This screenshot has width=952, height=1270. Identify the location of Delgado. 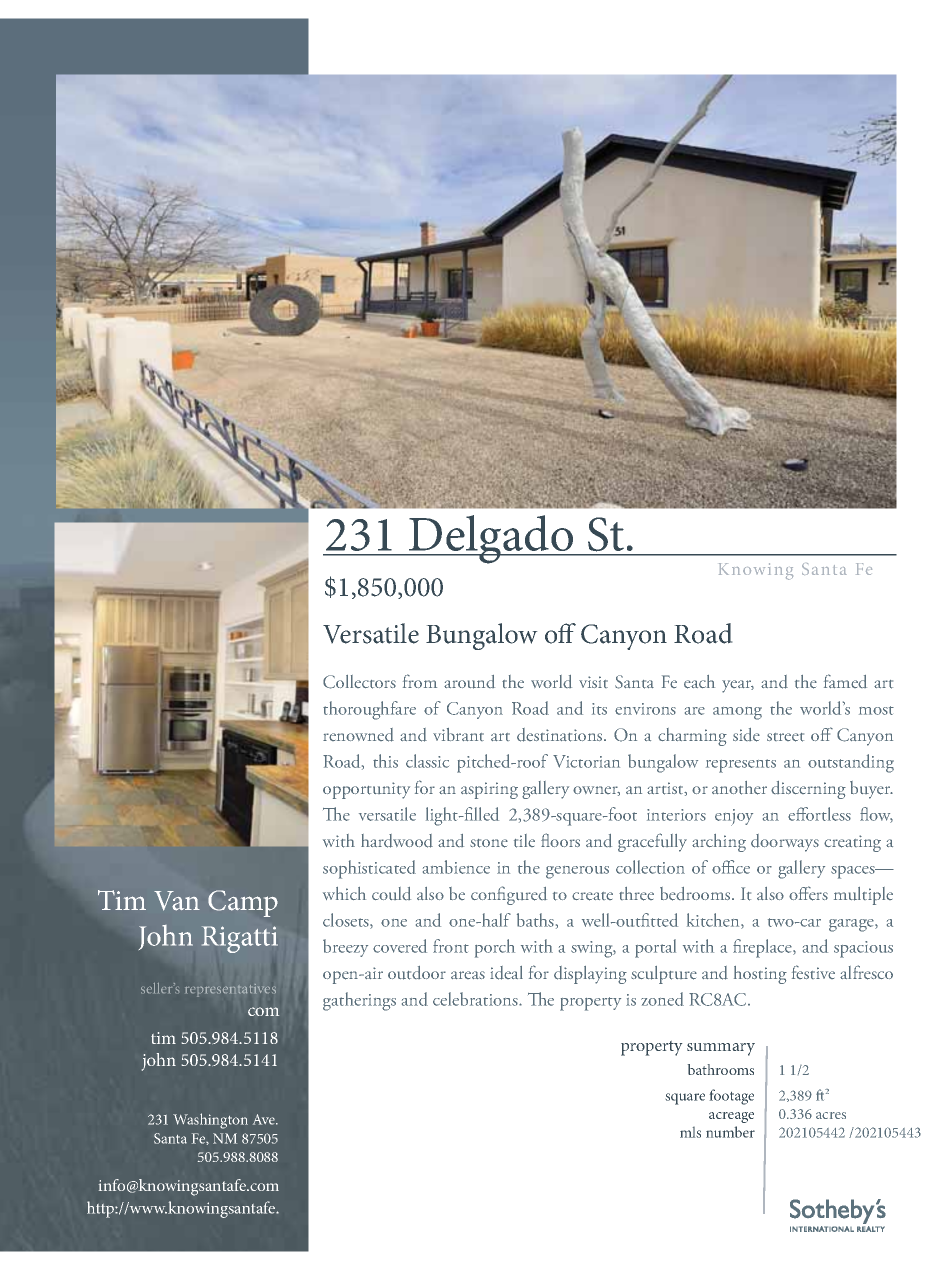
(491, 539).
